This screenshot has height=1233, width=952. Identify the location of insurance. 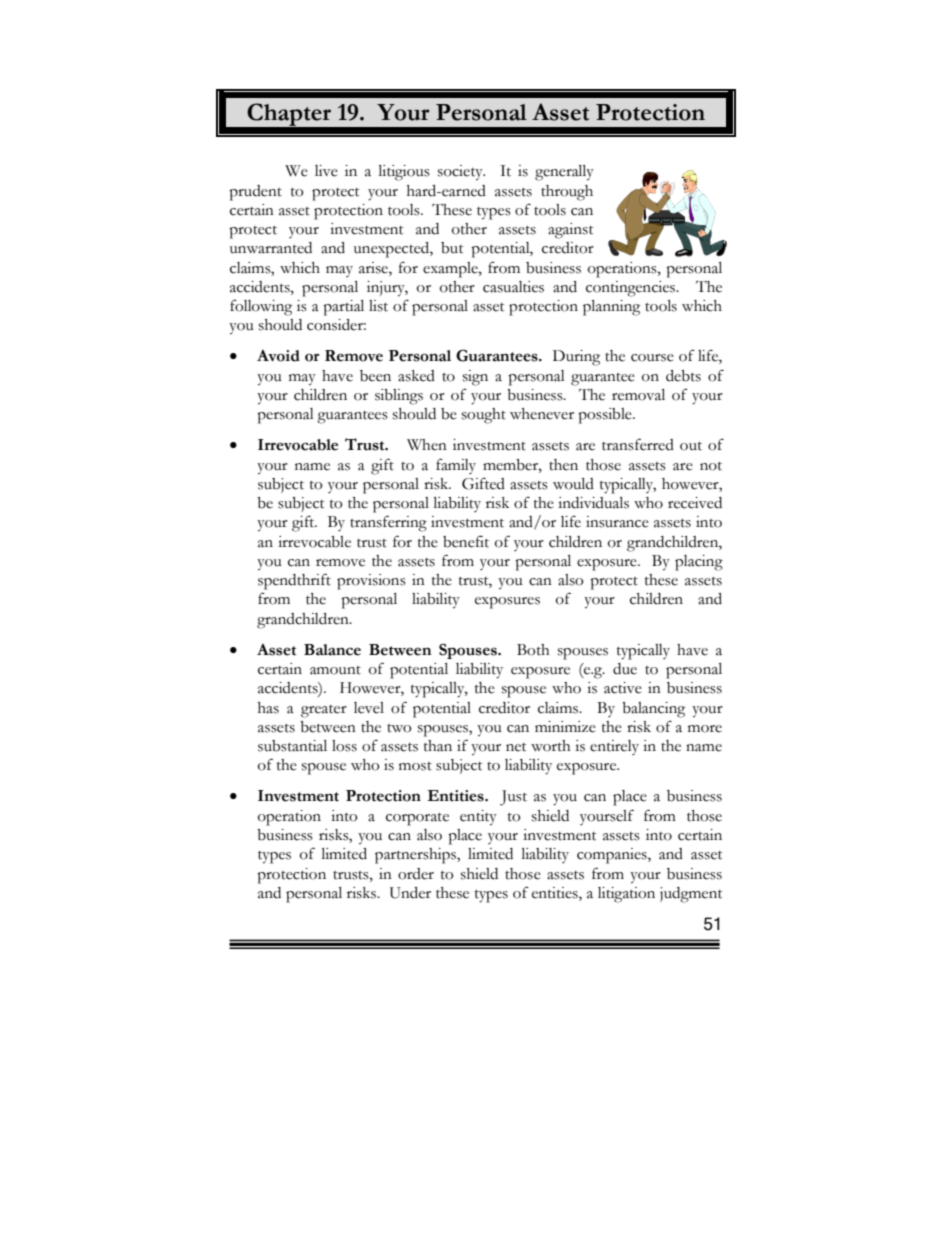
(617, 522).
